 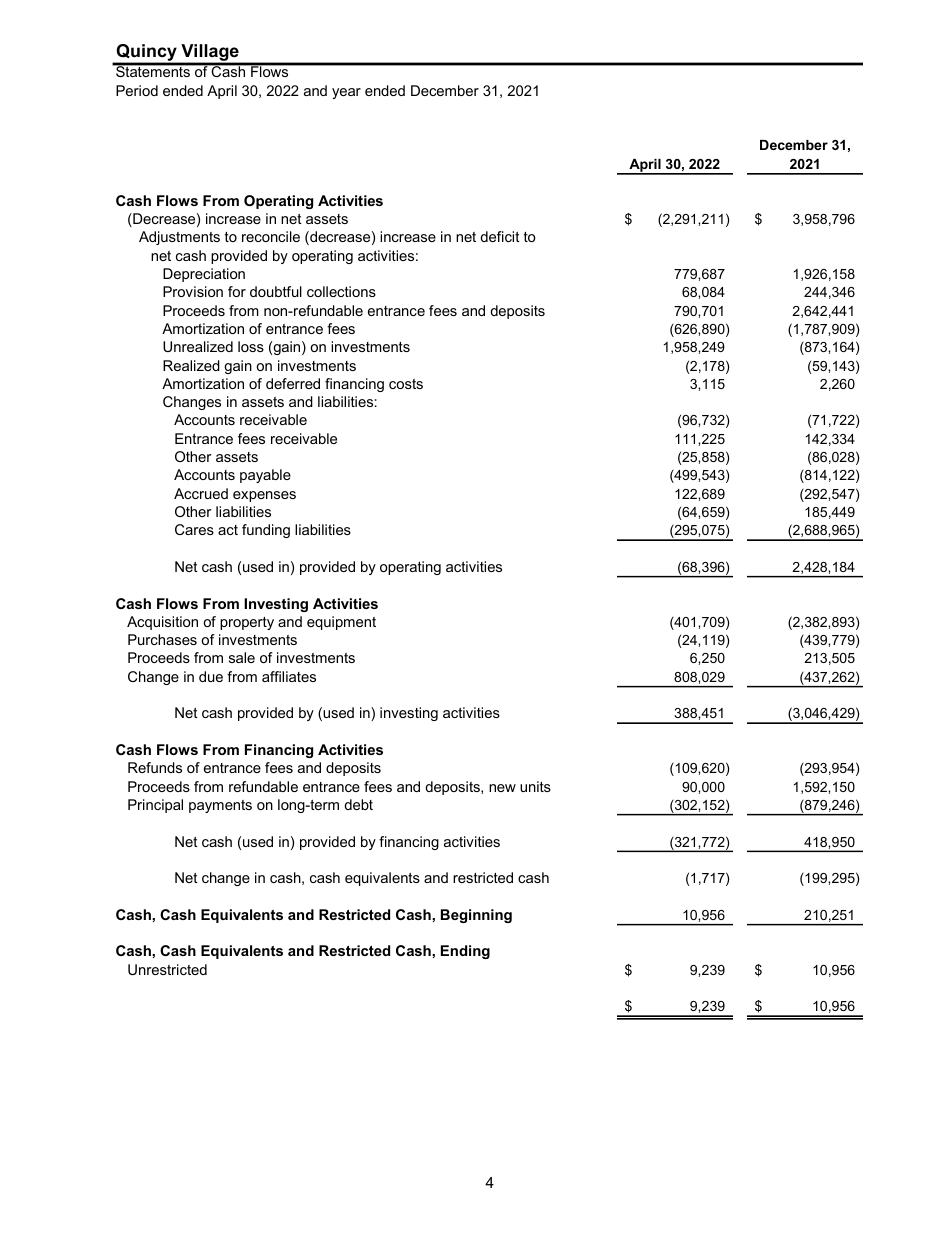 What do you see at coordinates (193, 291) in the screenshot?
I see `Provision` at bounding box center [193, 291].
